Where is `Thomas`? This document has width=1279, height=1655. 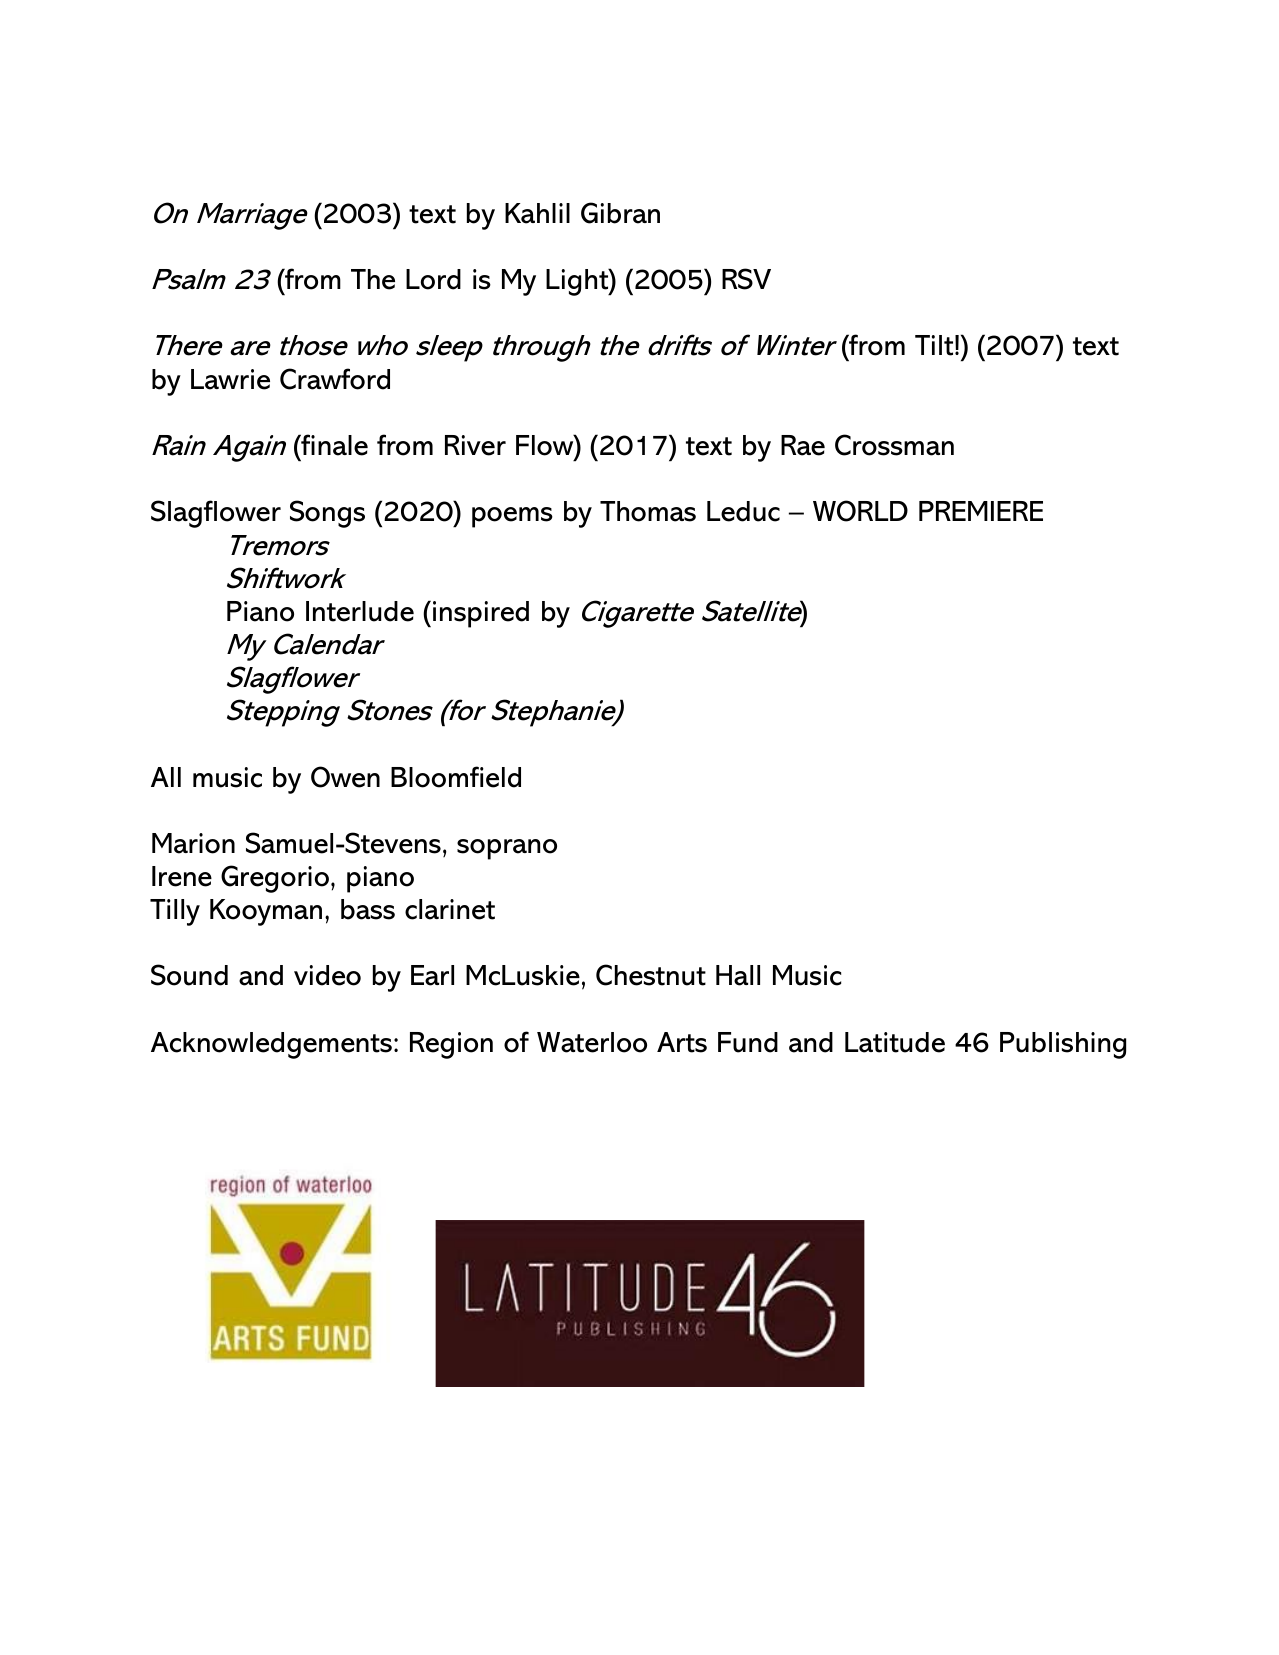 Thomas is located at coordinates (648, 511).
